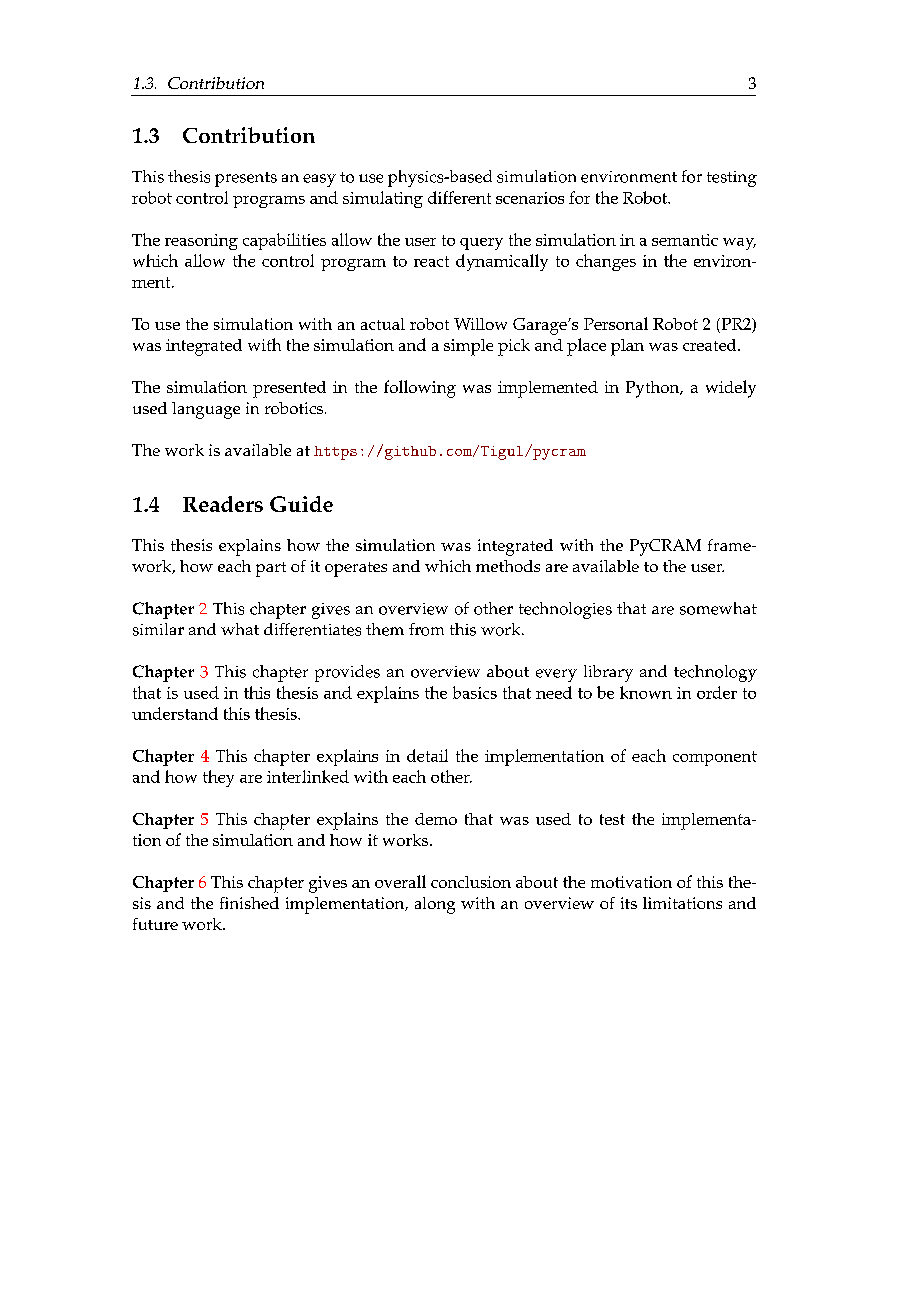 The height and width of the screenshot is (1308, 924). Describe the element at coordinates (565, 610) in the screenshot. I see `technologies` at that location.
